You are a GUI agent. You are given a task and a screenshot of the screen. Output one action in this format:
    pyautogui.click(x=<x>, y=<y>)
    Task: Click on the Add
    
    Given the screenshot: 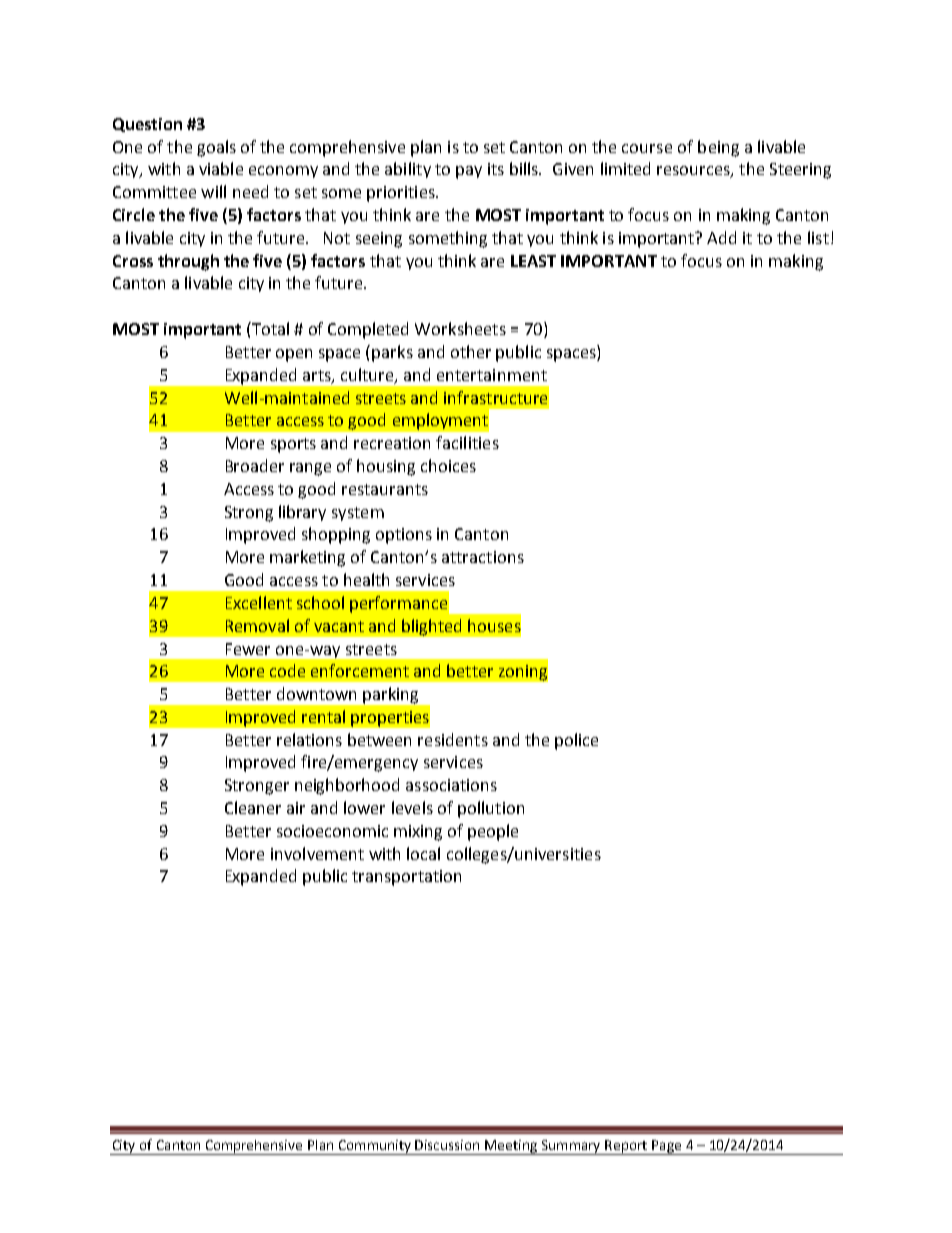 What is the action you would take?
    pyautogui.click(x=721, y=237)
